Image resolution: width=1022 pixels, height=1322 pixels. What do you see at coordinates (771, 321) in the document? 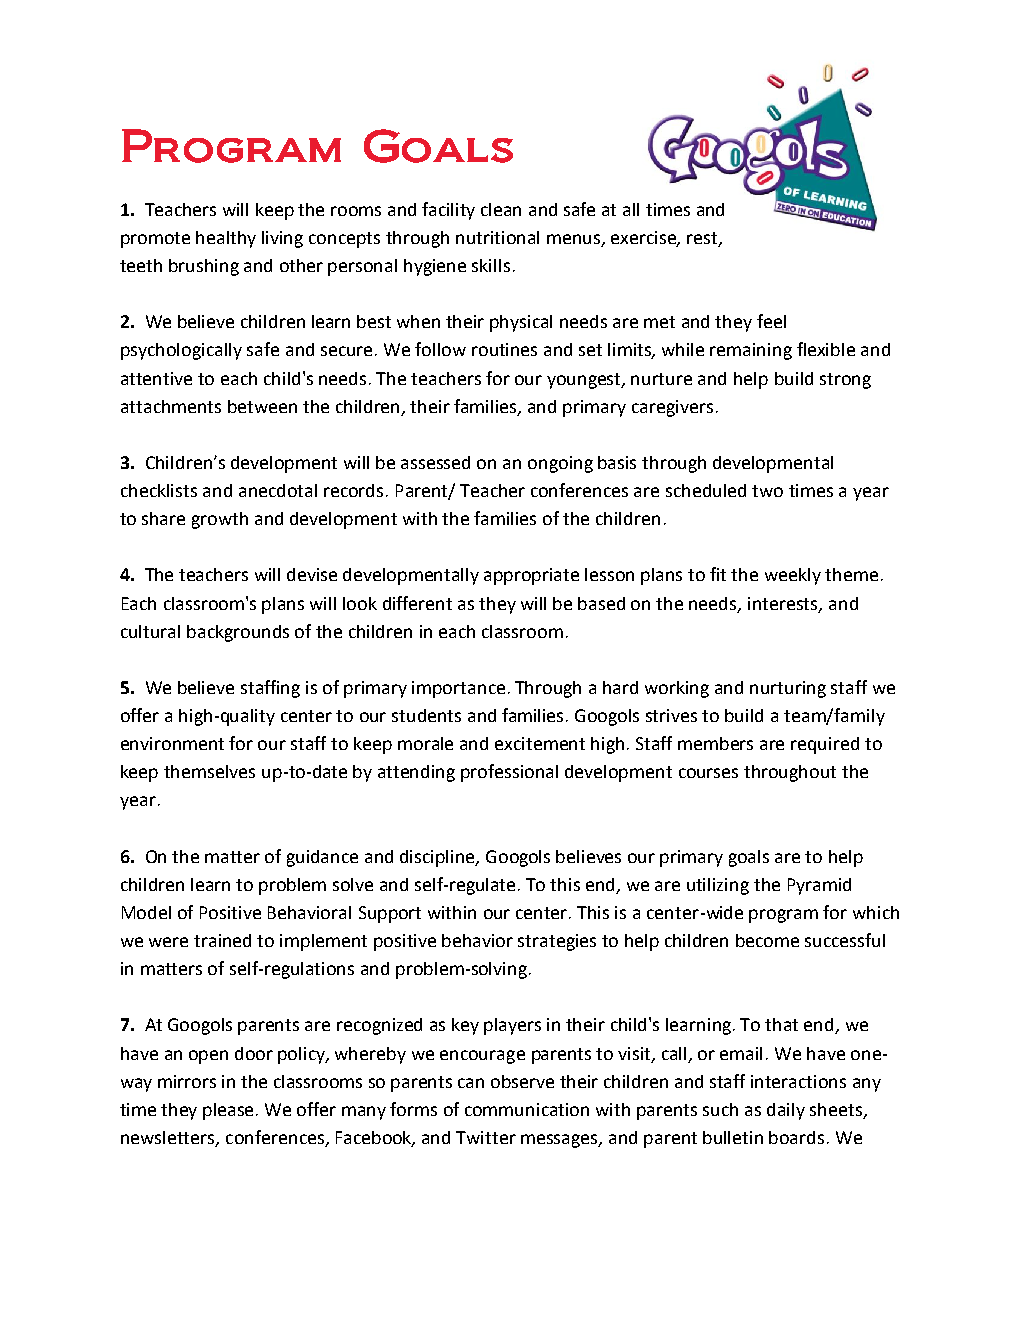
I see `feel` at bounding box center [771, 321].
